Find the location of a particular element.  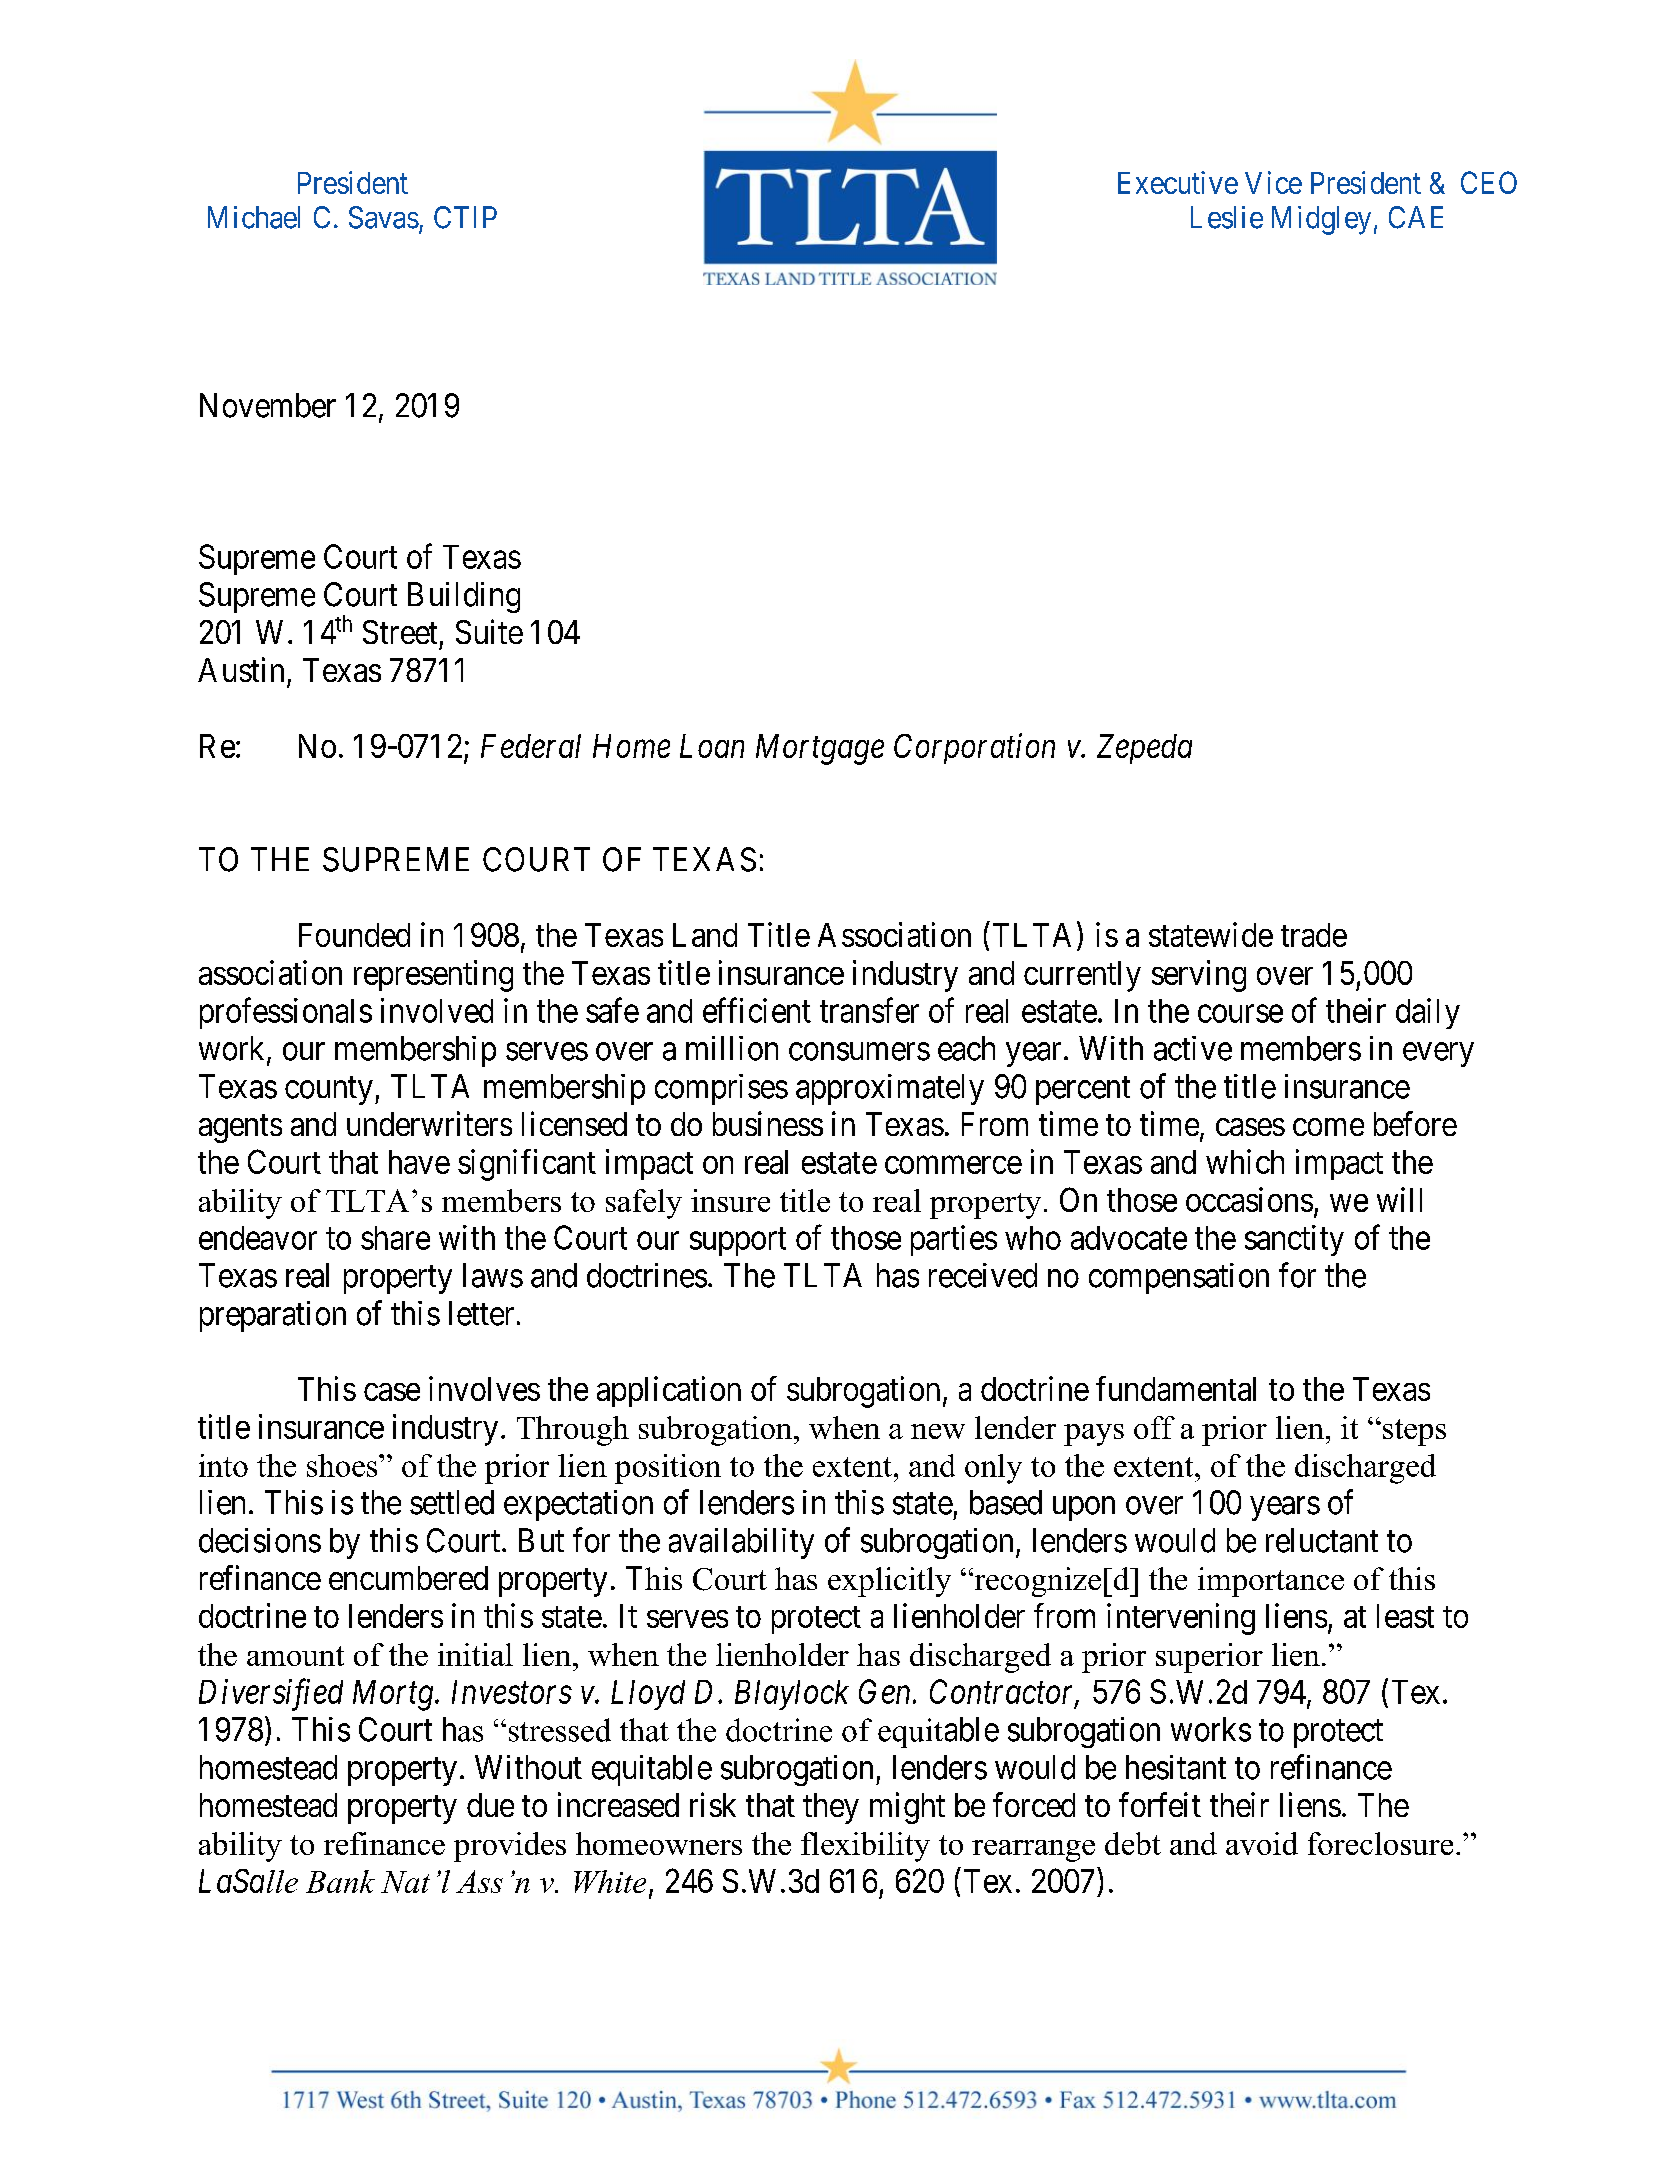

CTIP is located at coordinates (465, 217).
